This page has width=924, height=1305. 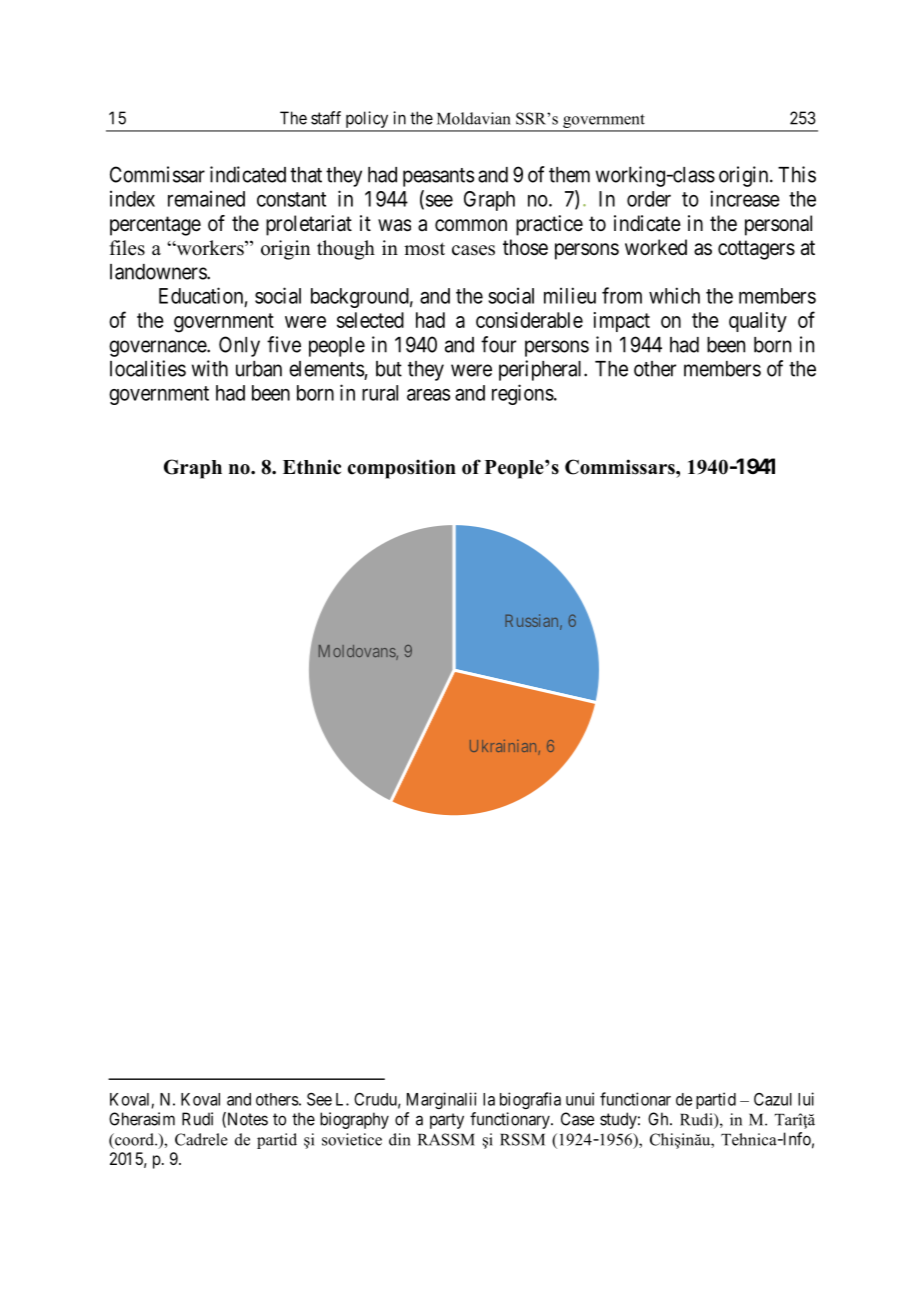 I want to click on lui, so click(x=806, y=1099).
